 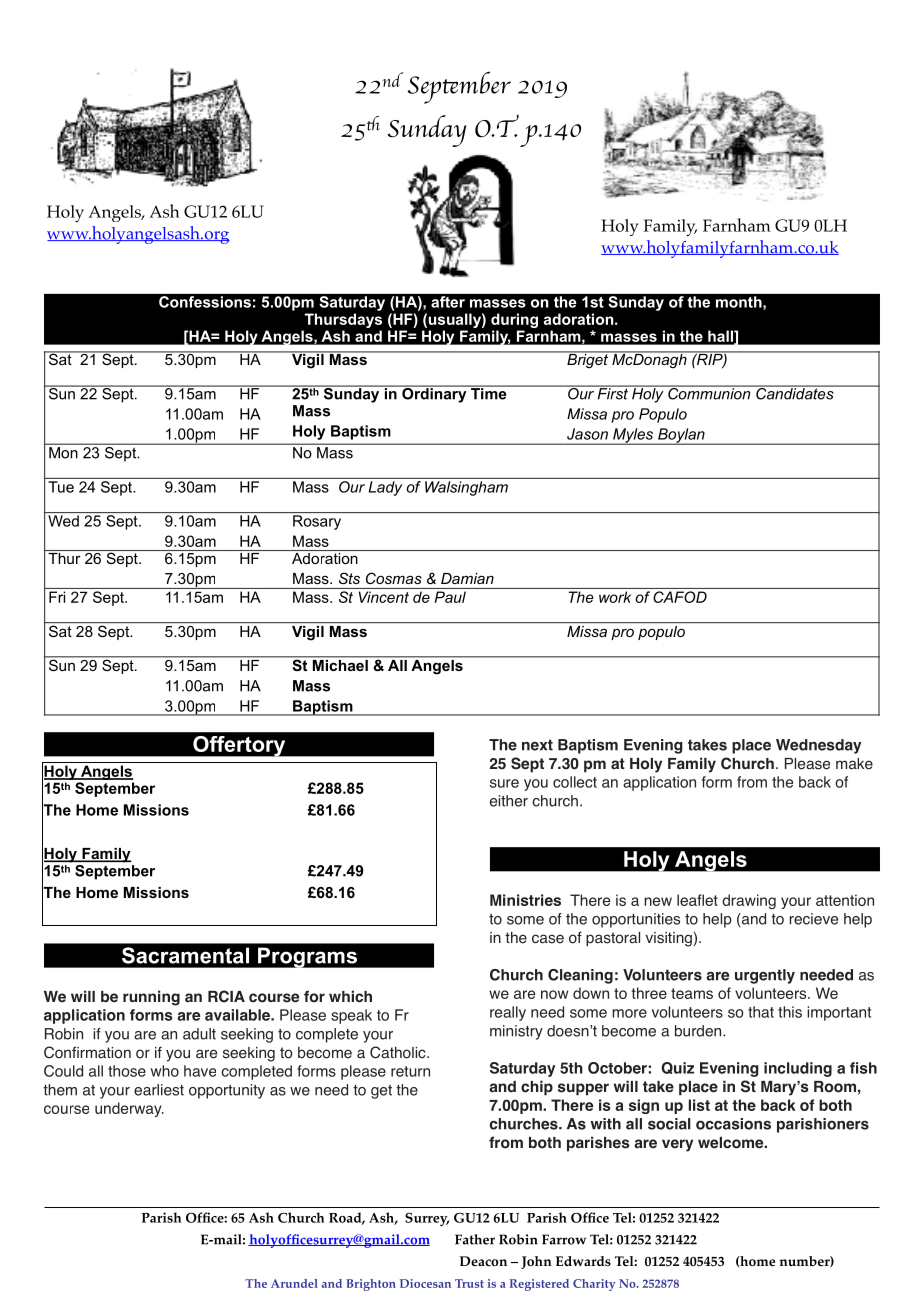 I want to click on Fri, so click(x=57, y=597).
